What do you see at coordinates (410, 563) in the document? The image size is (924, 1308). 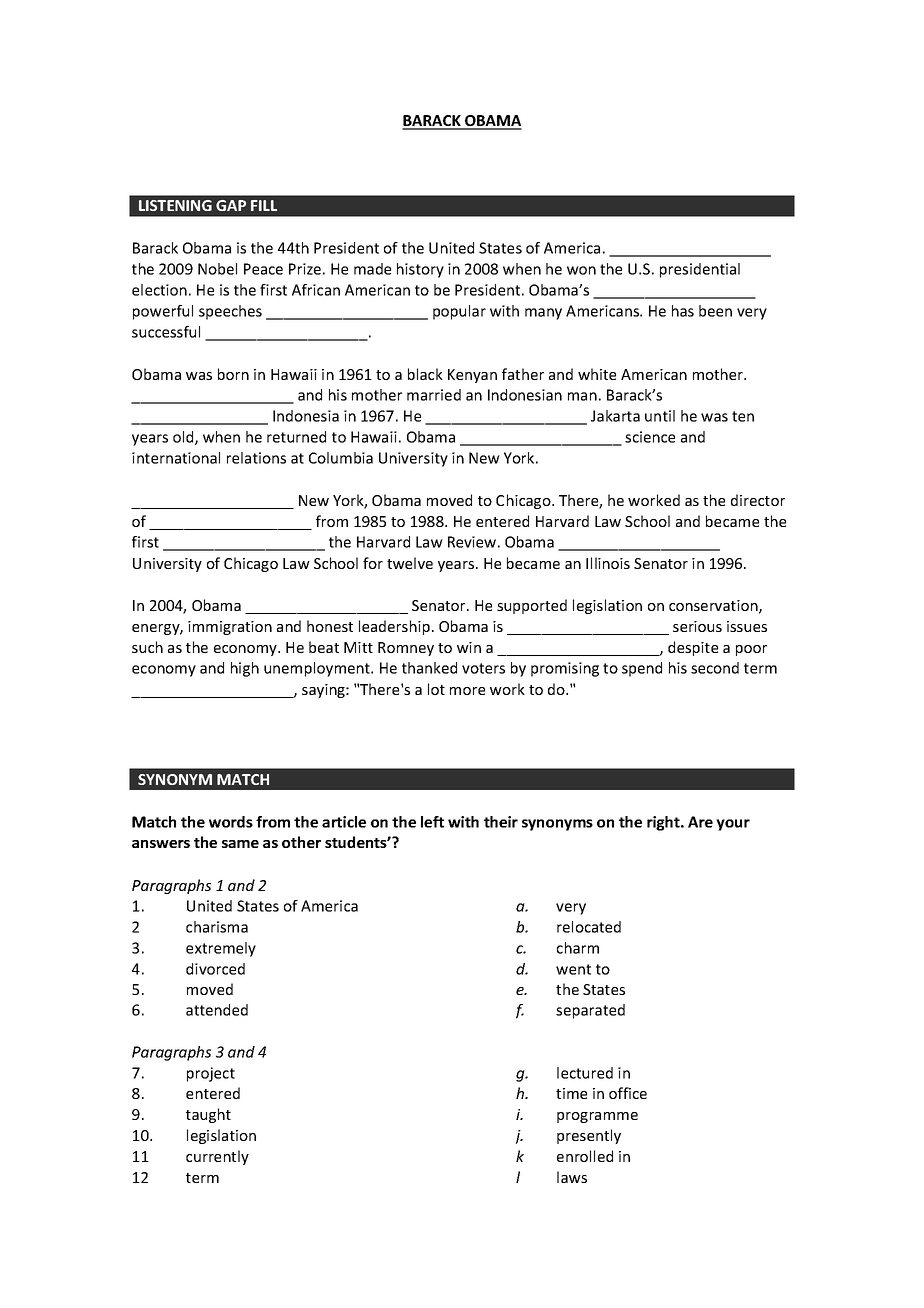 I see `twelve` at bounding box center [410, 563].
